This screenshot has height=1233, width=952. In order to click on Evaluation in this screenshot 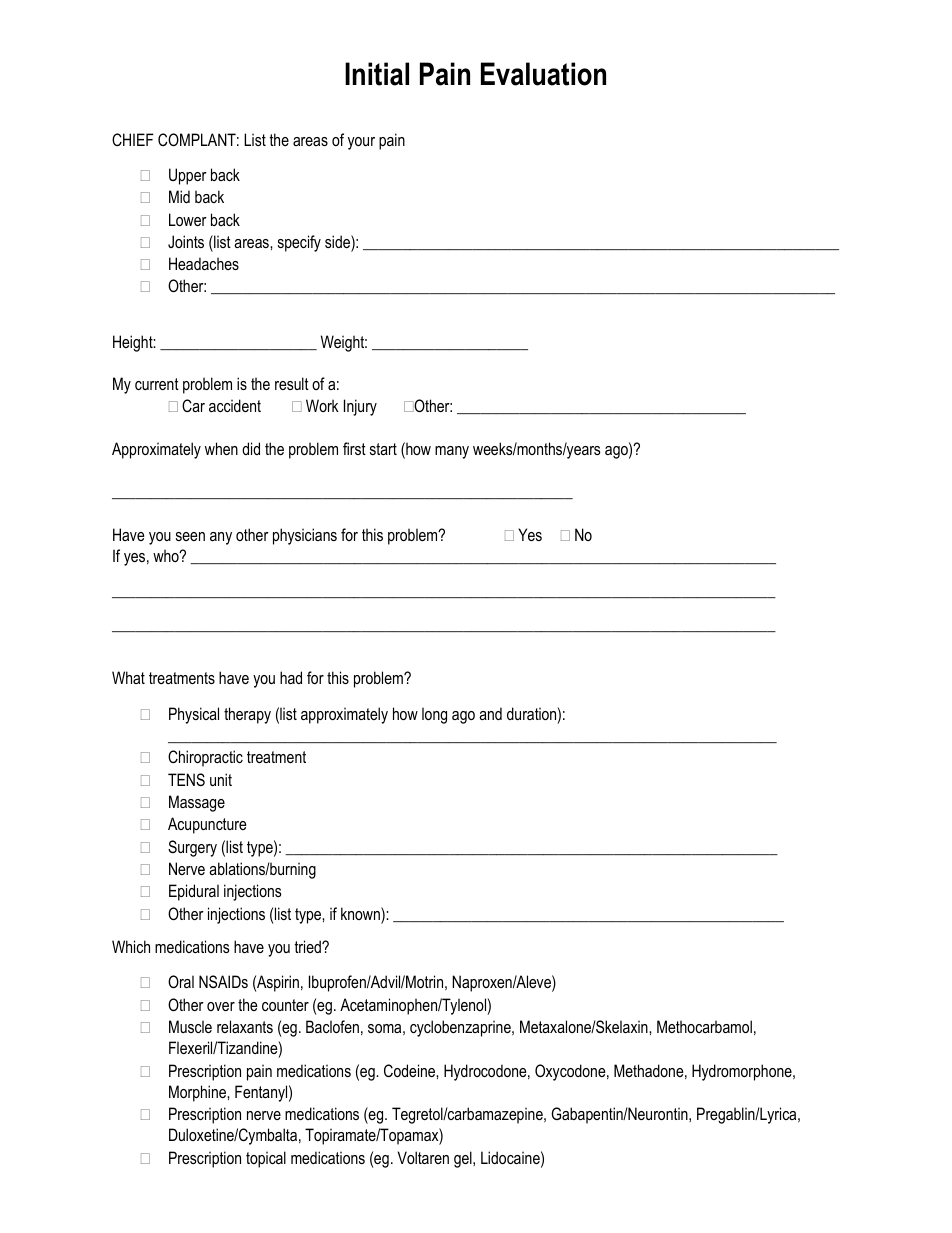, I will do `click(543, 74)`.
